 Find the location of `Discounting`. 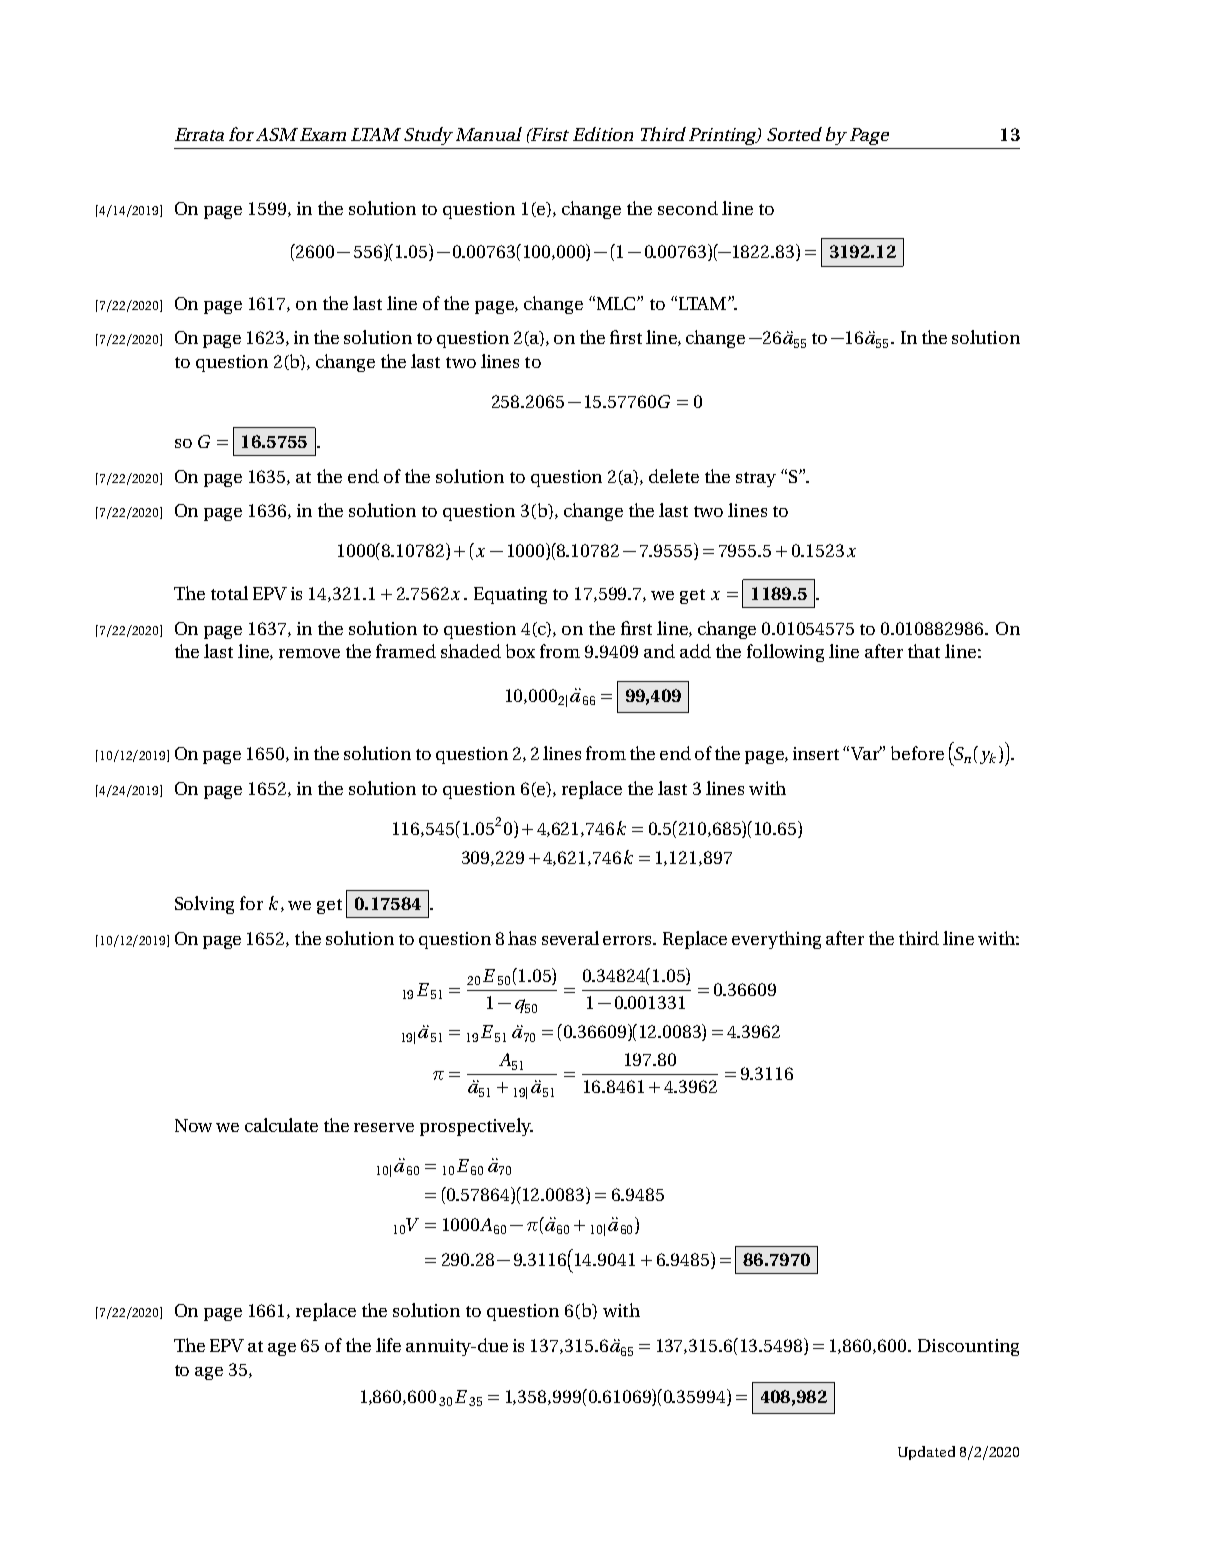

Discounting is located at coordinates (968, 1347).
